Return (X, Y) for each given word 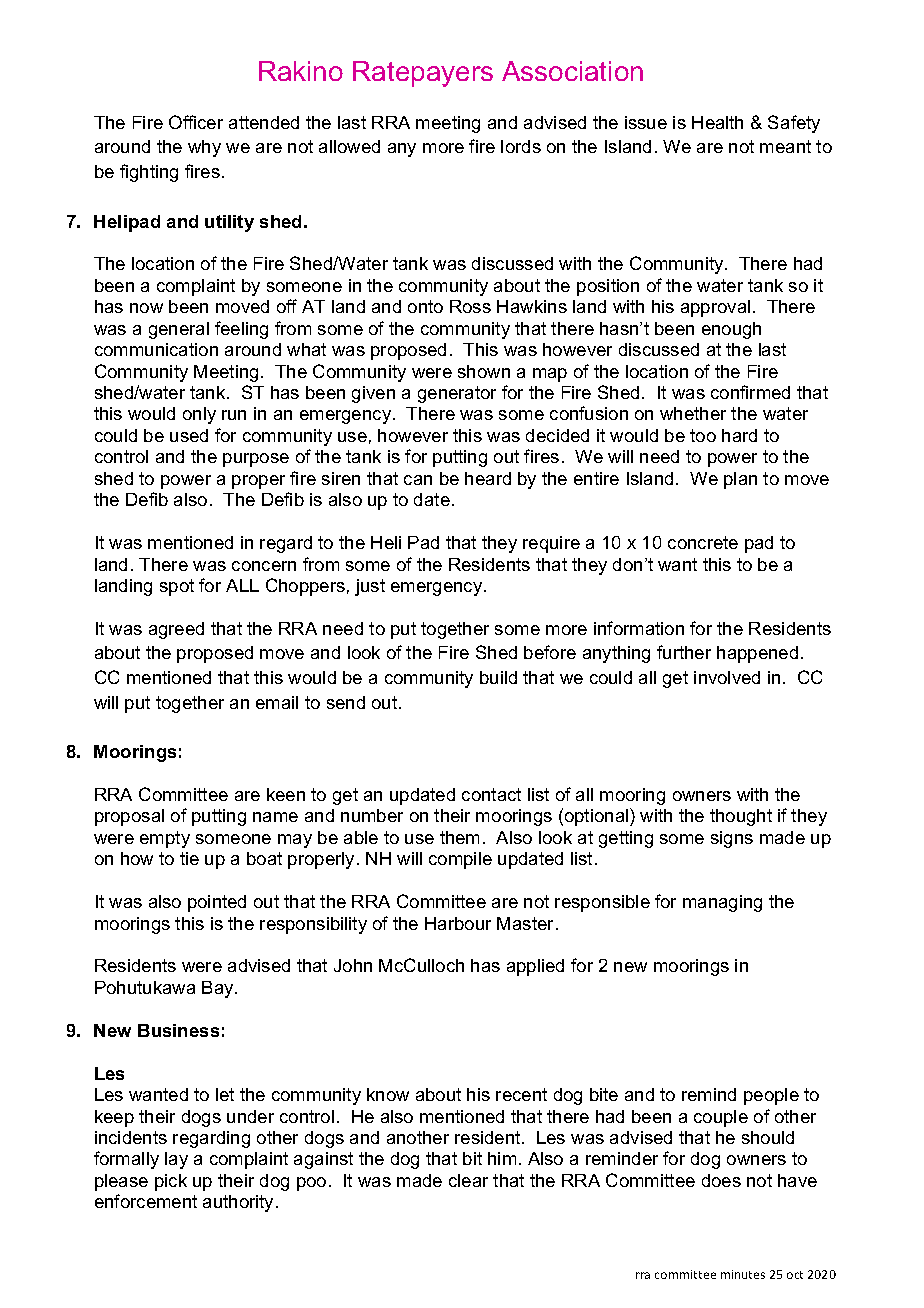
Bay (219, 989)
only (199, 415)
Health (717, 122)
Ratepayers (423, 74)
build (498, 677)
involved (727, 677)
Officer (196, 122)
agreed (176, 630)
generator (457, 394)
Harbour (458, 923)
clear (468, 1180)
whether (693, 413)
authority (240, 1203)
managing (722, 903)
